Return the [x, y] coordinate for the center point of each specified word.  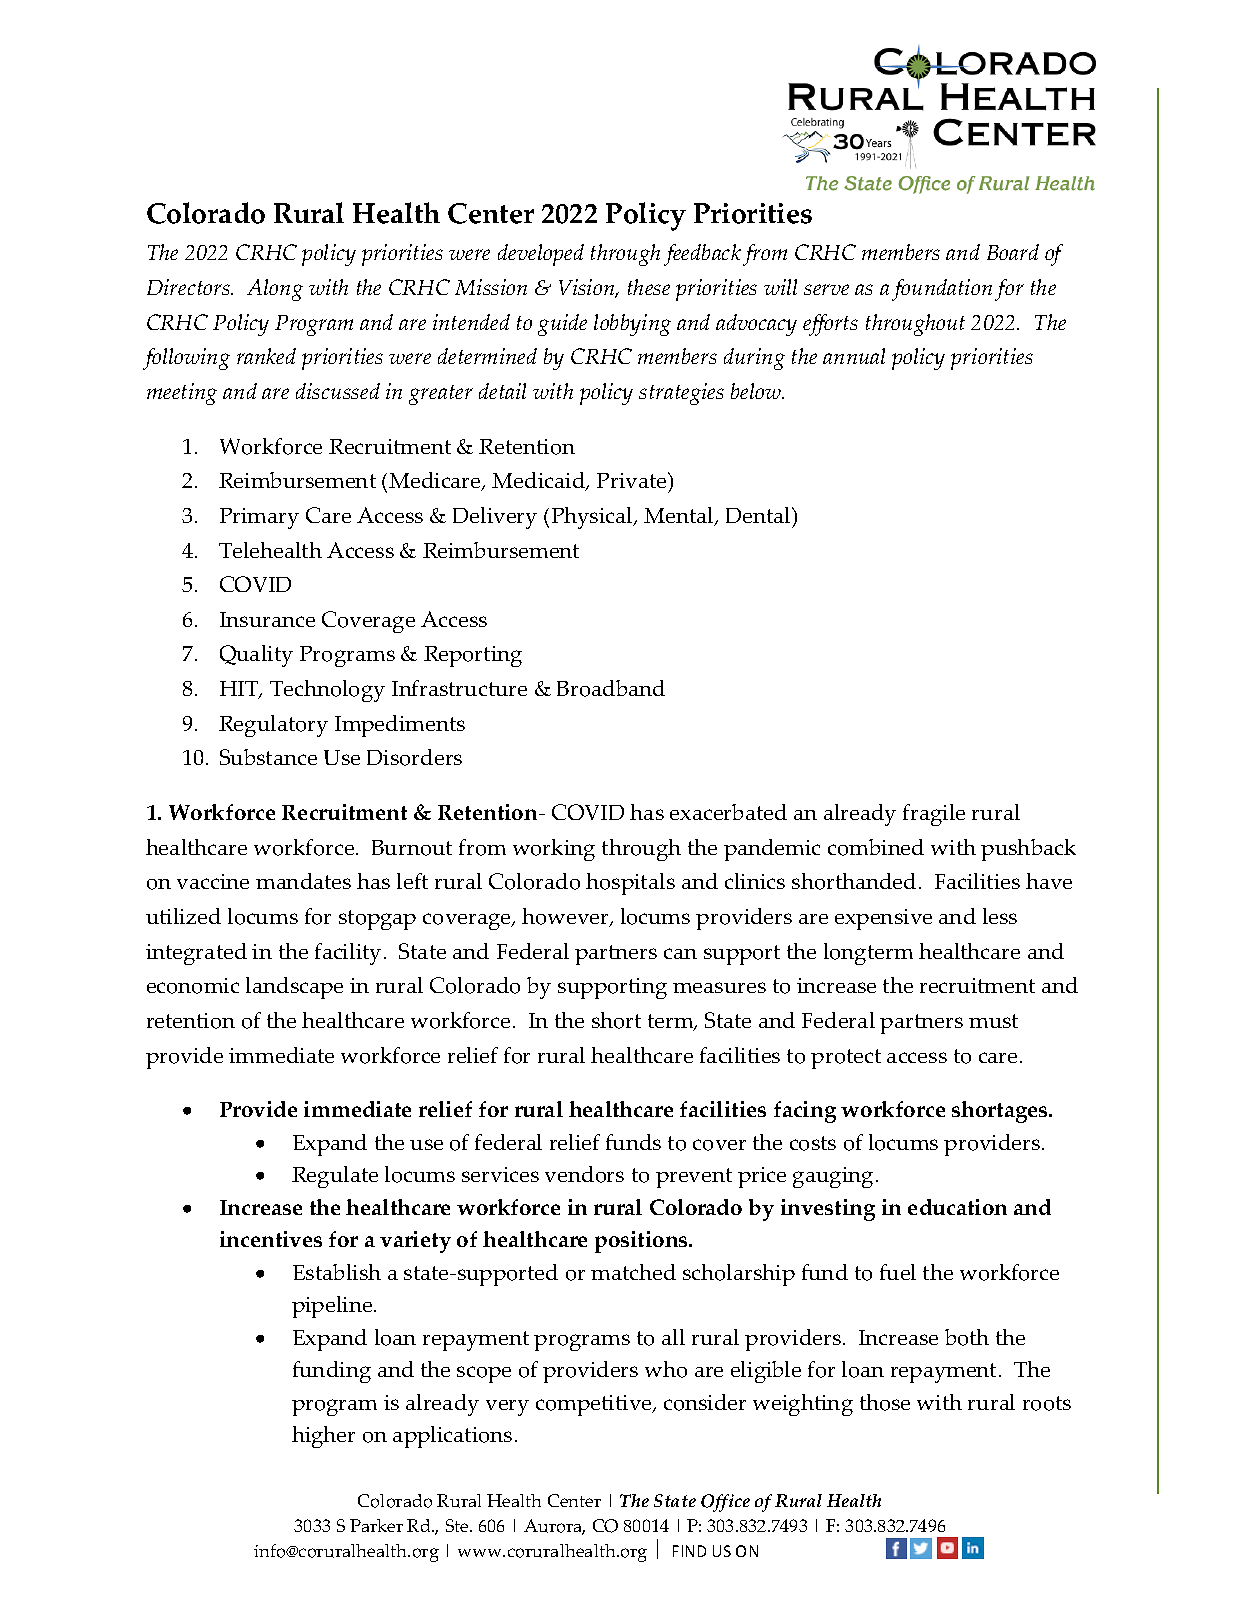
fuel [898, 1272]
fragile [934, 815]
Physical [593, 518]
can [680, 953]
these [649, 287]
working [554, 850]
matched [633, 1272]
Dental [759, 515]
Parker [376, 1525]
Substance [268, 757]
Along [275, 290]
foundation [942, 290]
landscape [294, 988]
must [993, 1021]
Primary [259, 518]
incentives [271, 1239]
